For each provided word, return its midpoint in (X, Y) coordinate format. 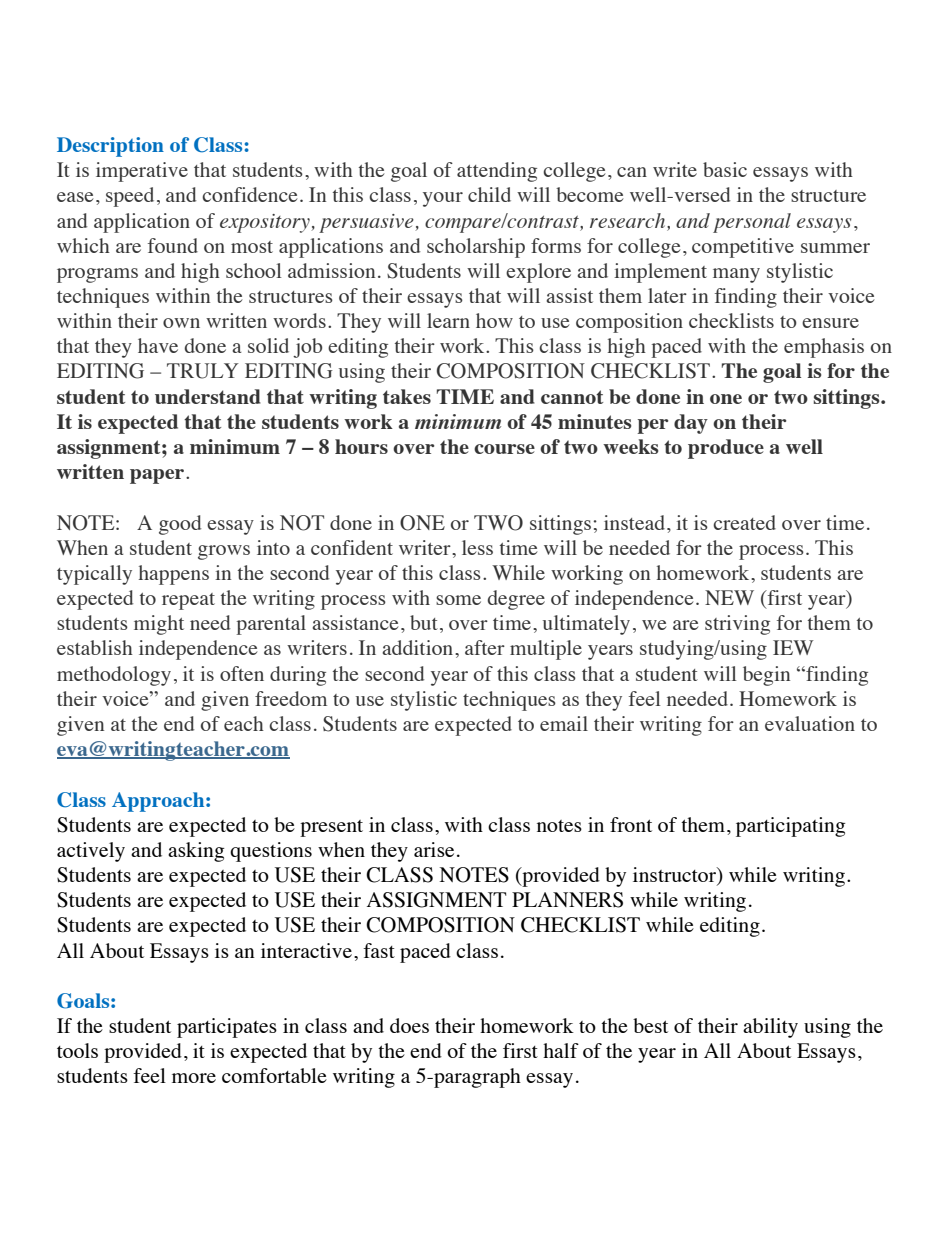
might (159, 625)
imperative (142, 172)
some (458, 600)
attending (497, 172)
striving (737, 625)
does (409, 1025)
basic (725, 169)
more (194, 1078)
